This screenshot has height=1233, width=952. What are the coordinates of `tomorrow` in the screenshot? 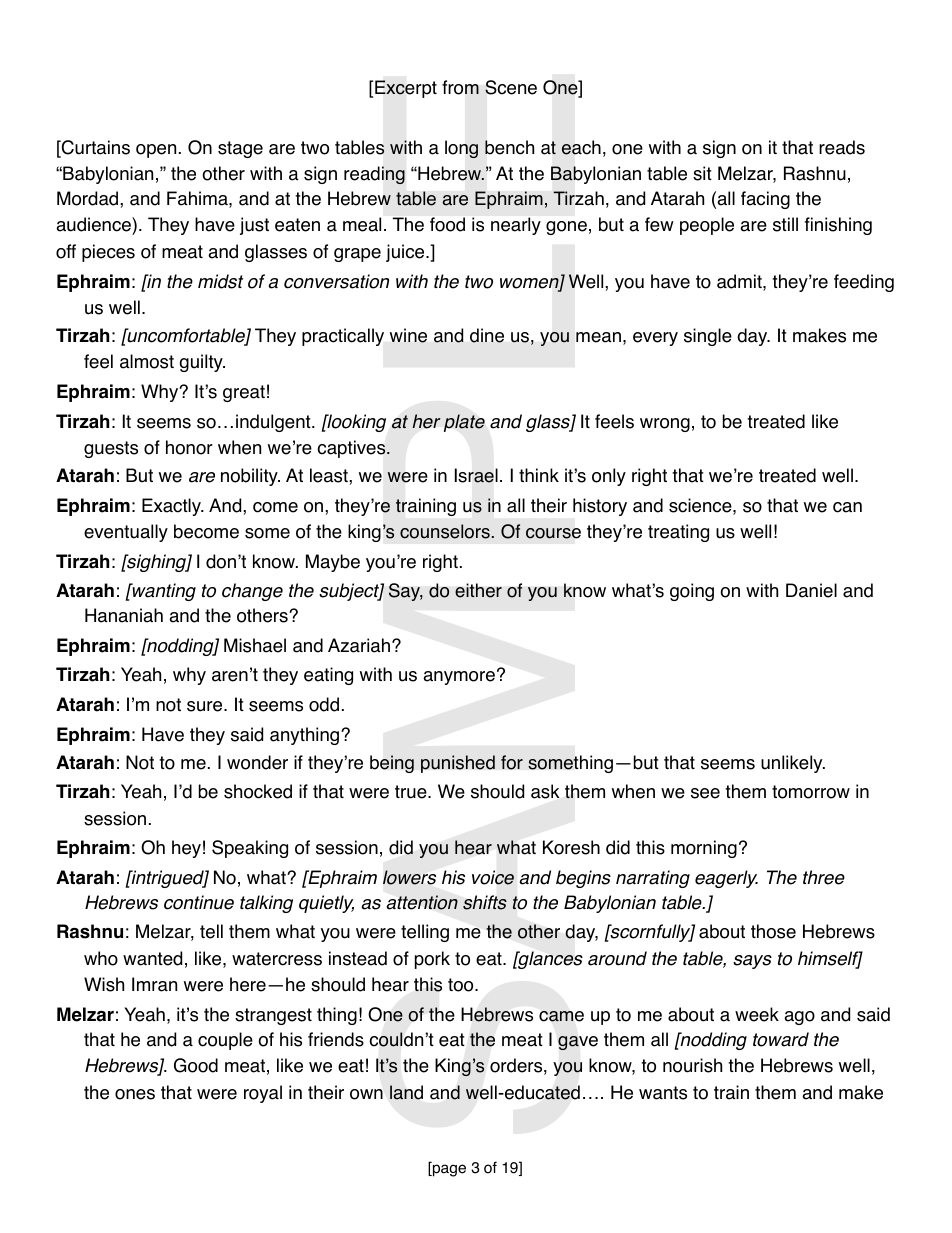 It's located at (811, 792).
